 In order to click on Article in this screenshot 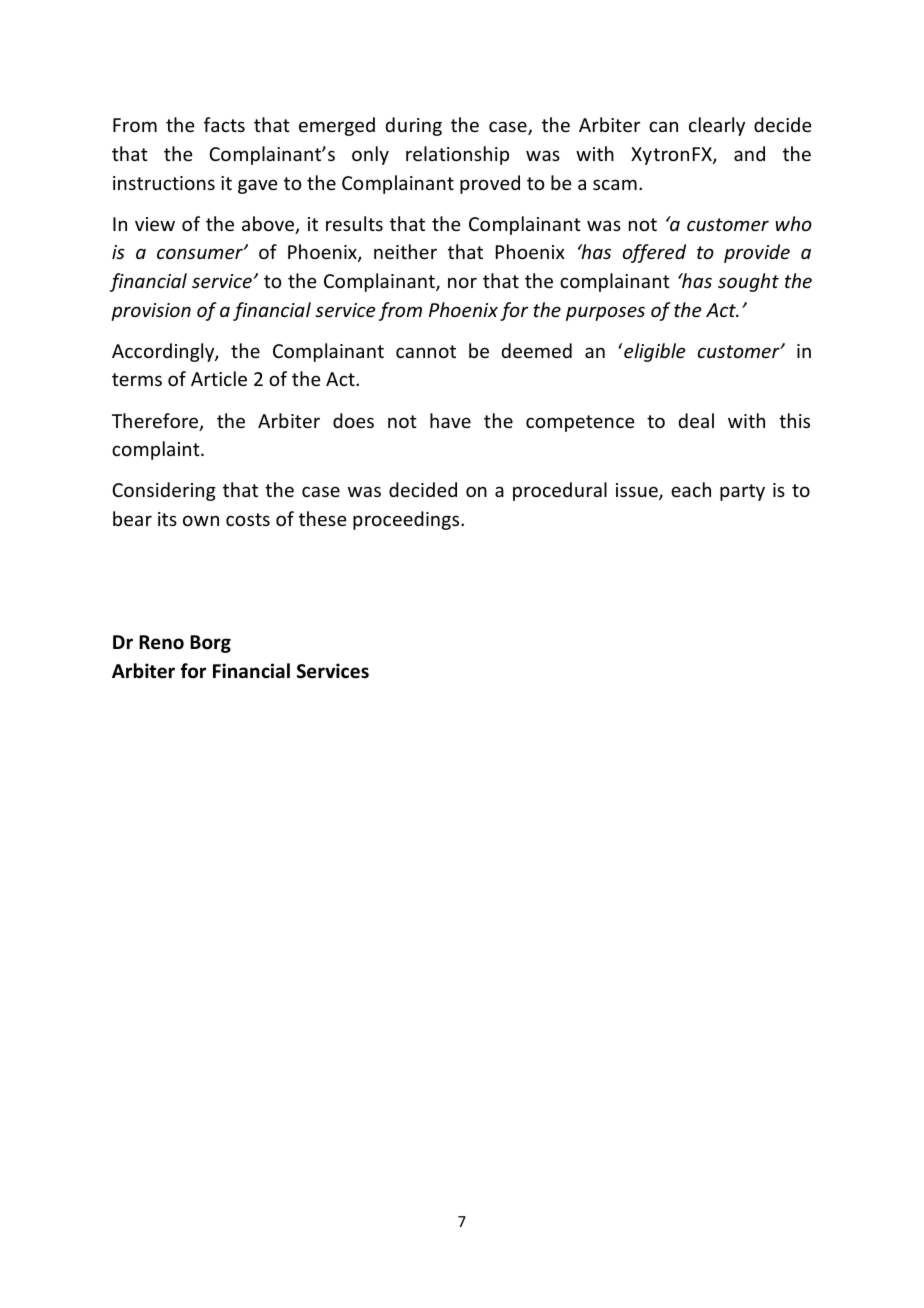, I will do `click(219, 378)`.
